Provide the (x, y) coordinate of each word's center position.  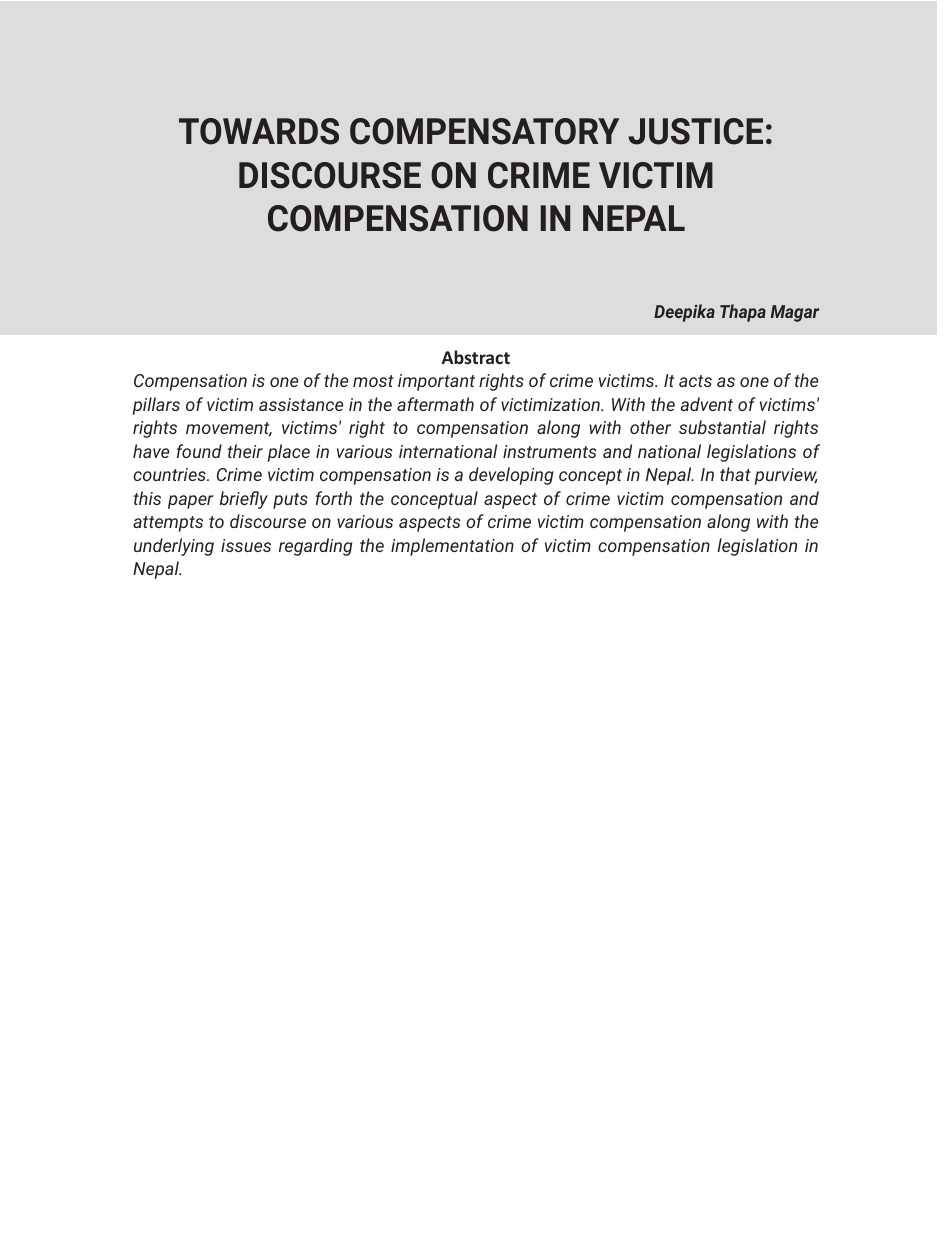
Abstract (476, 357)
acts (695, 381)
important (436, 382)
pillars (156, 406)
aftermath (435, 404)
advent (707, 404)
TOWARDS (259, 131)
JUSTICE (696, 131)
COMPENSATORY (484, 131)
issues (246, 545)
